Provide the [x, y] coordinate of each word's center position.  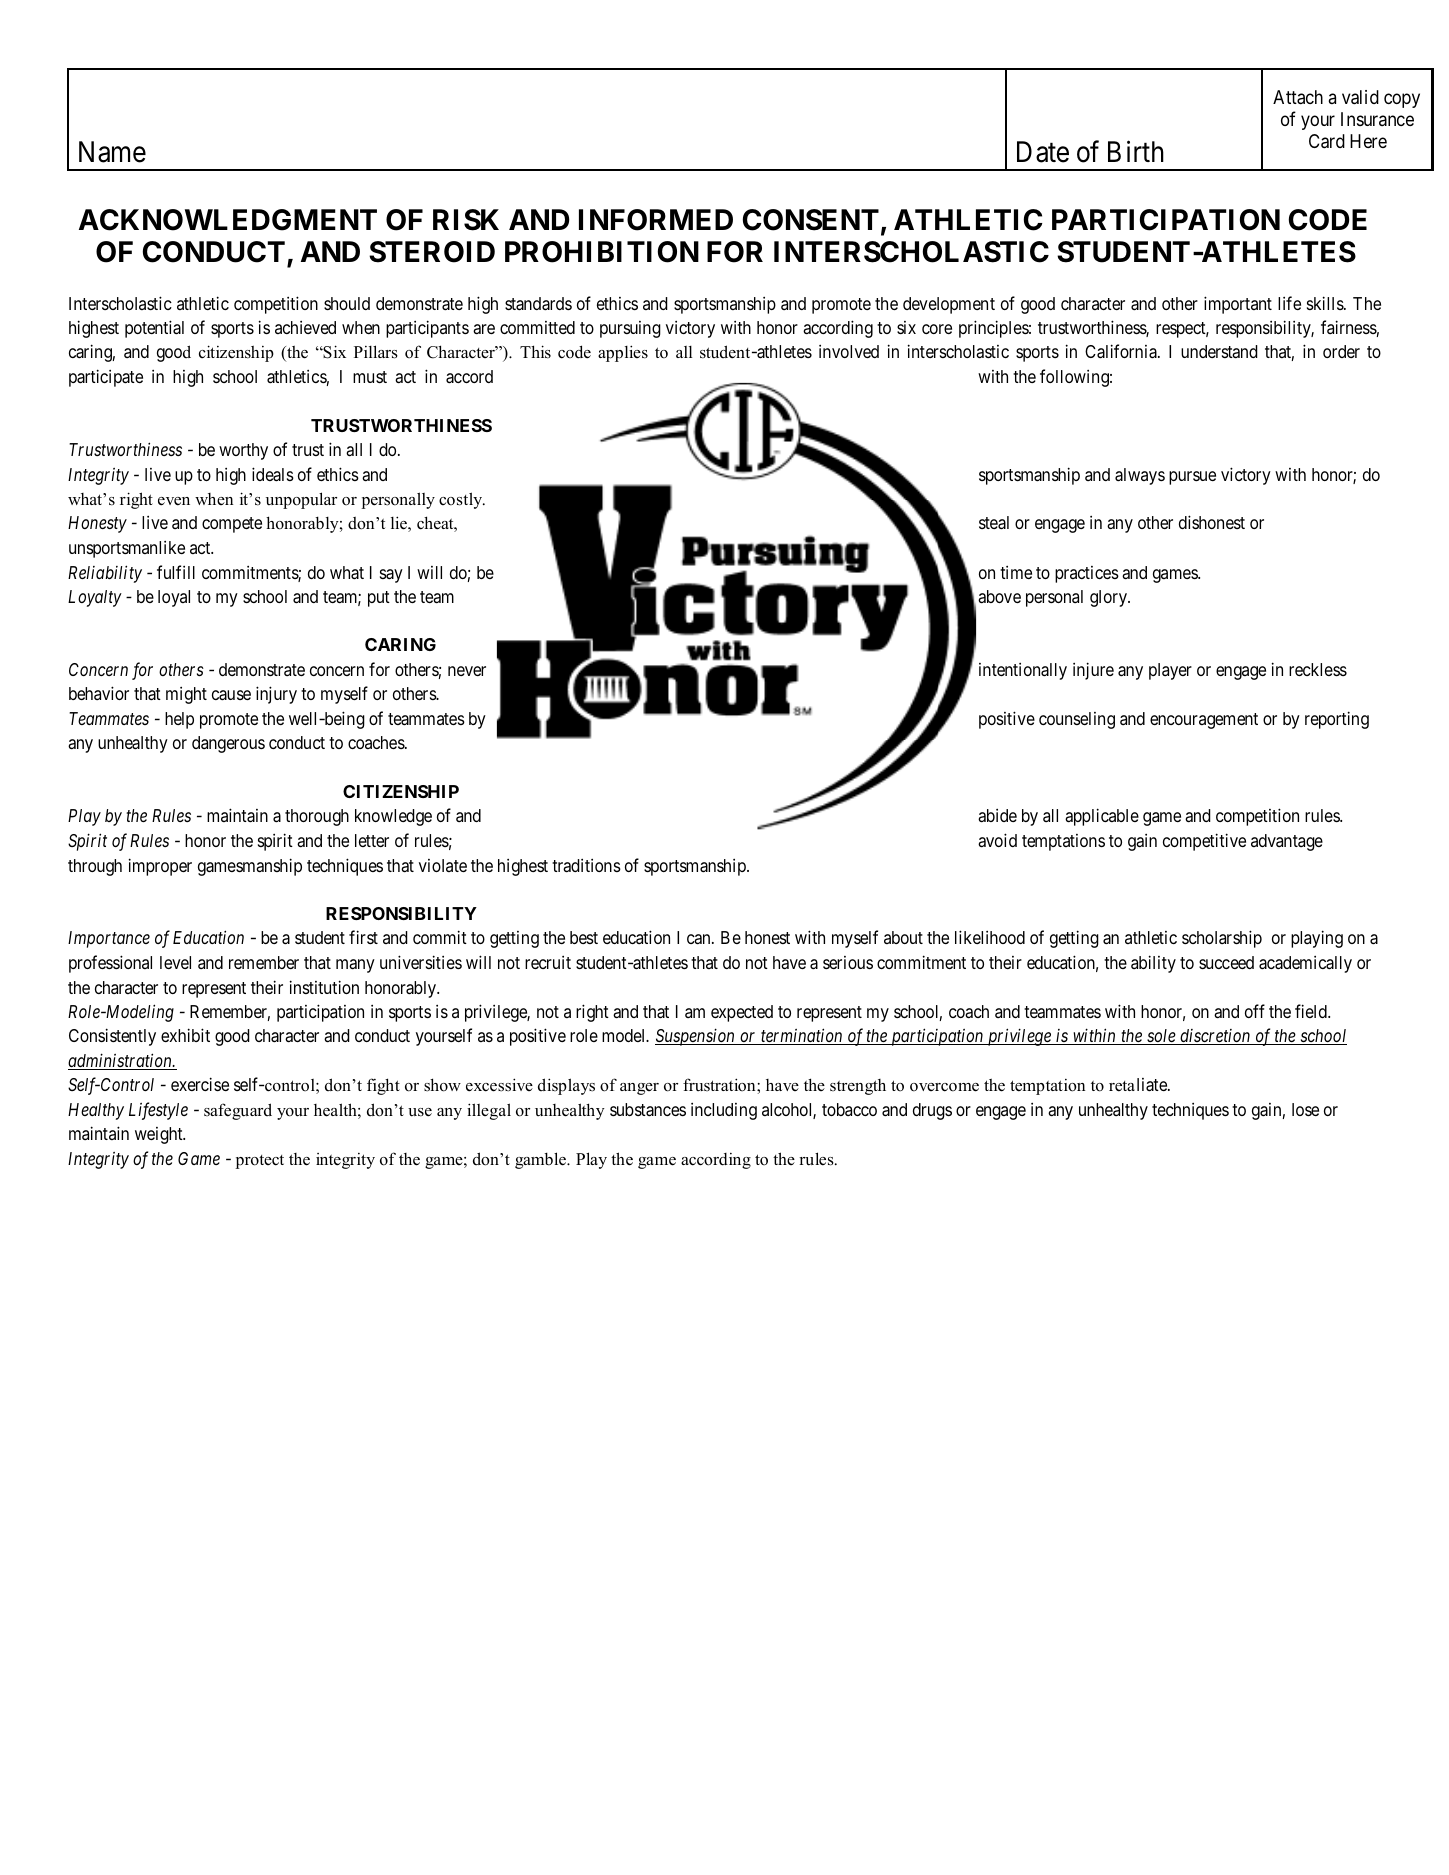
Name [112, 152]
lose [1305, 1109]
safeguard [238, 1111]
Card [1327, 141]
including [724, 1111]
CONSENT [811, 220]
